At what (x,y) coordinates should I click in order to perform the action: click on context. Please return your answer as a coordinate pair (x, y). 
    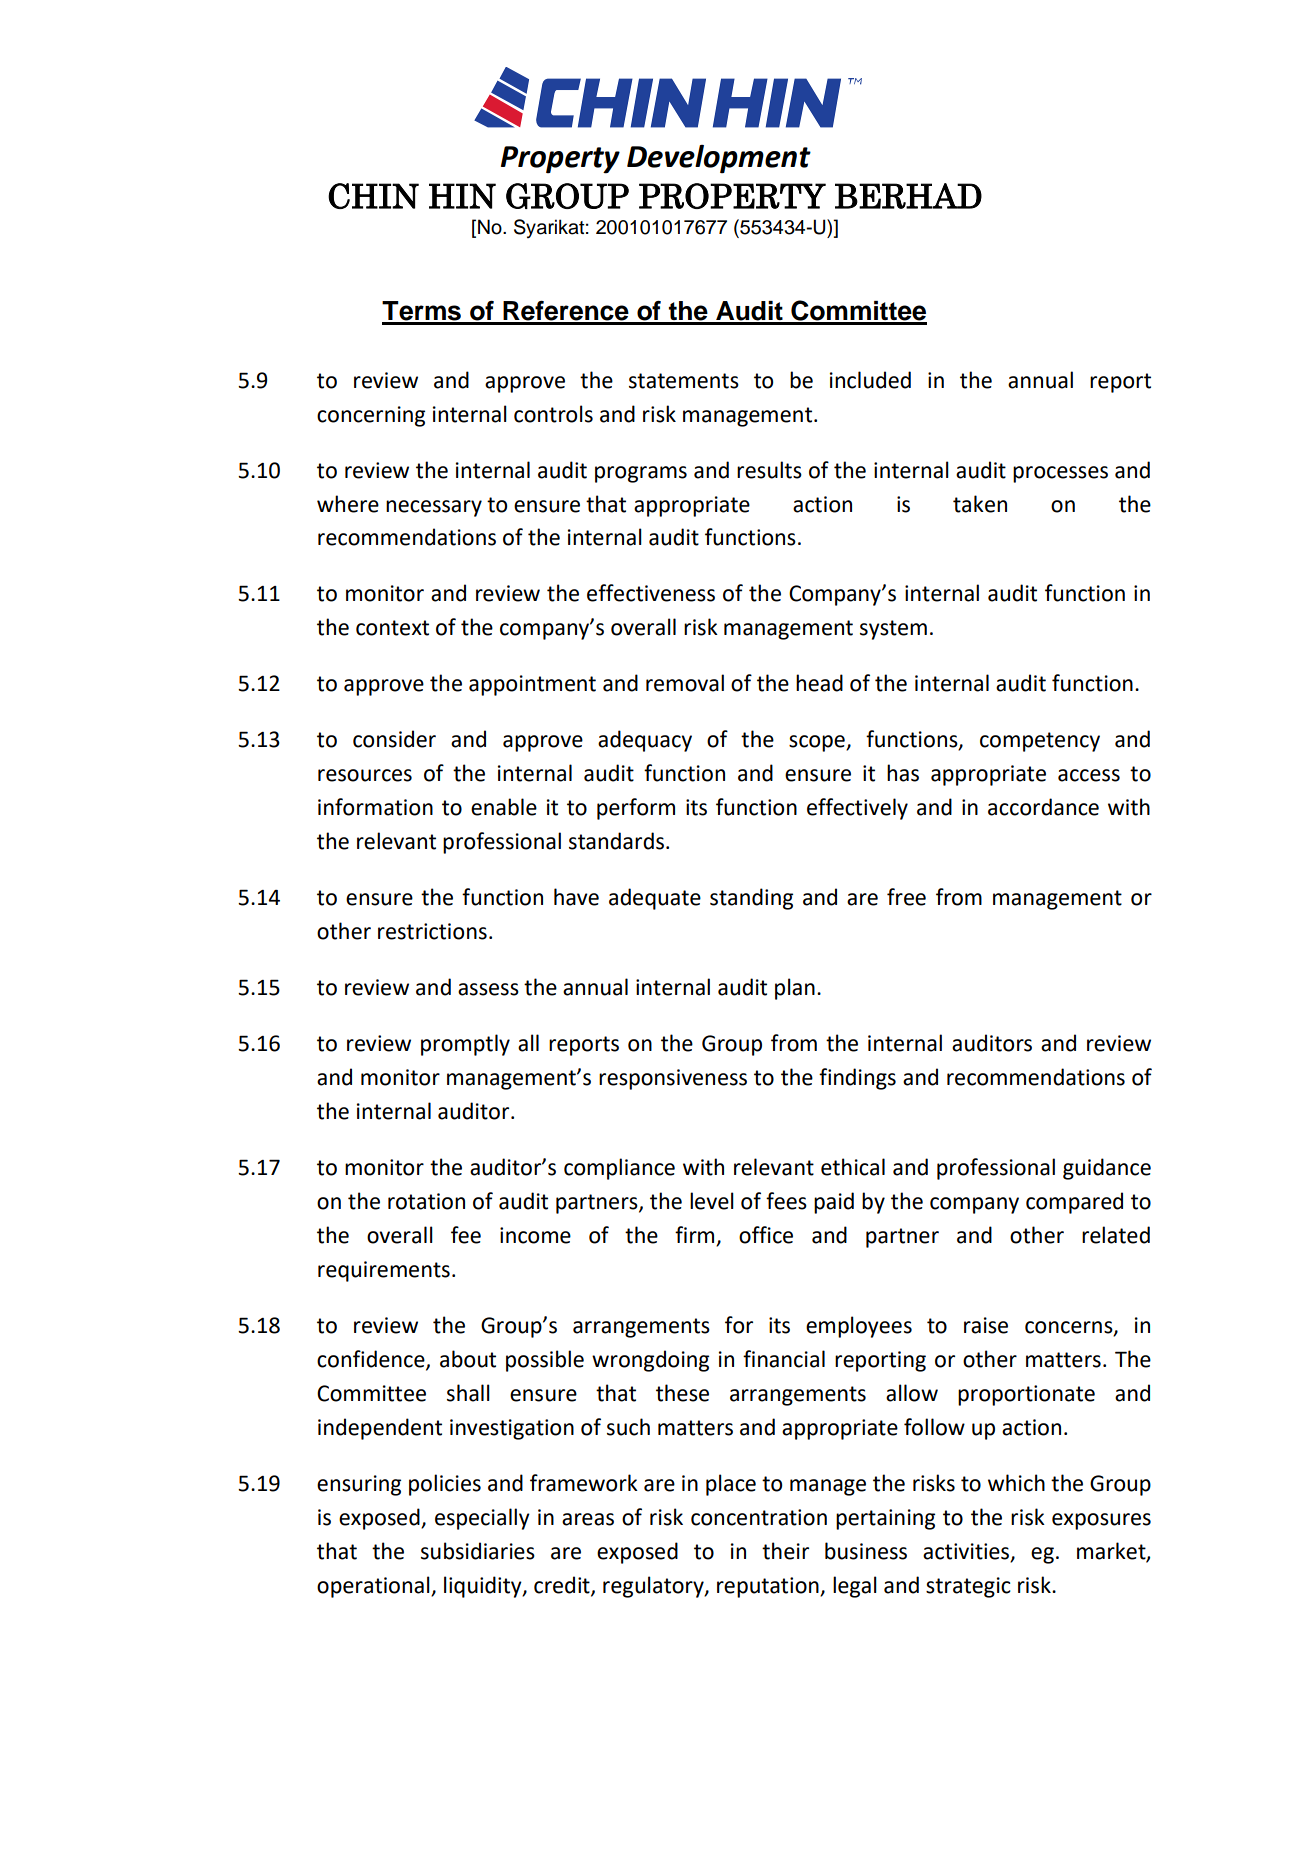
    Looking at the image, I should click on (392, 628).
